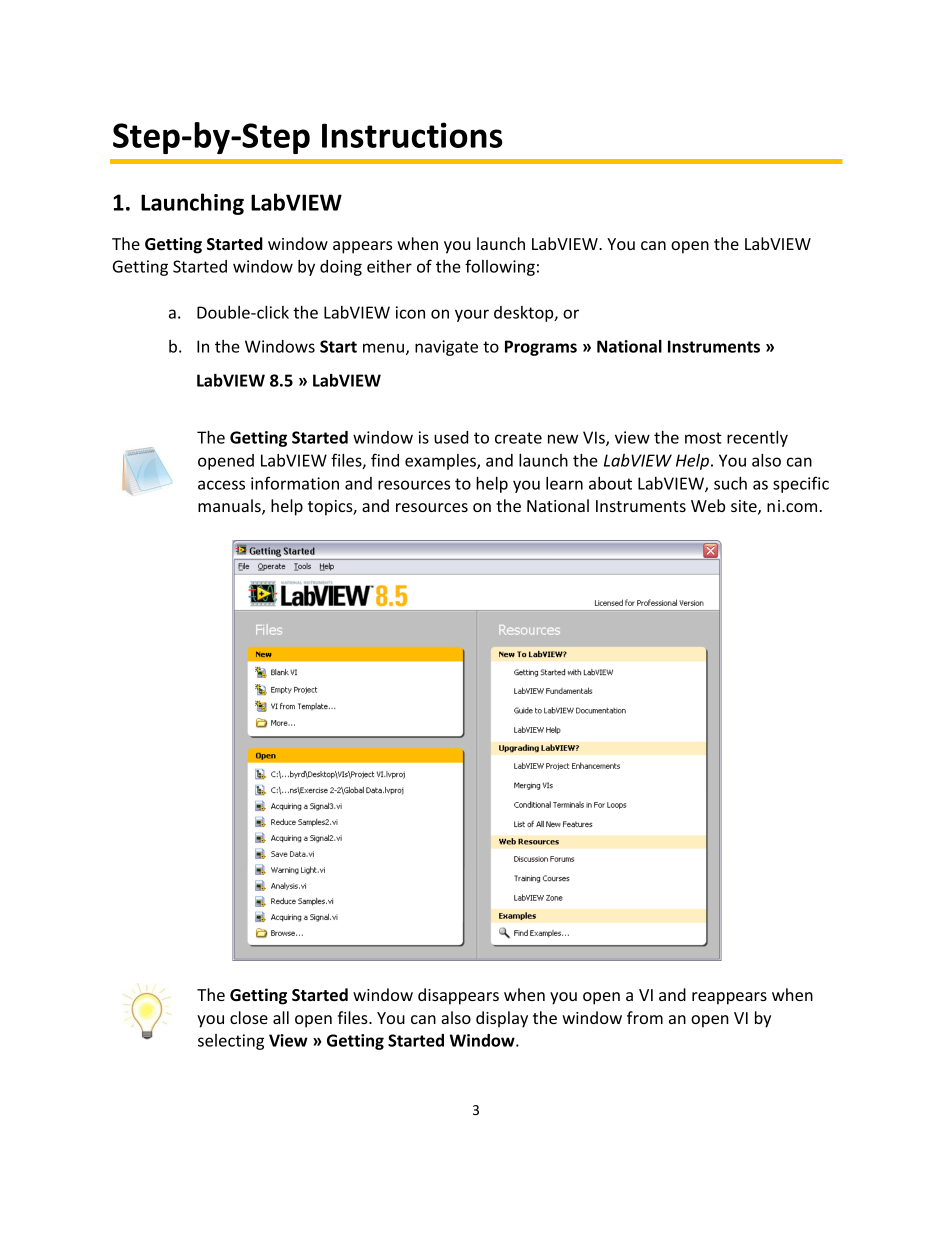 The image size is (952, 1233). I want to click on learn, so click(564, 483).
